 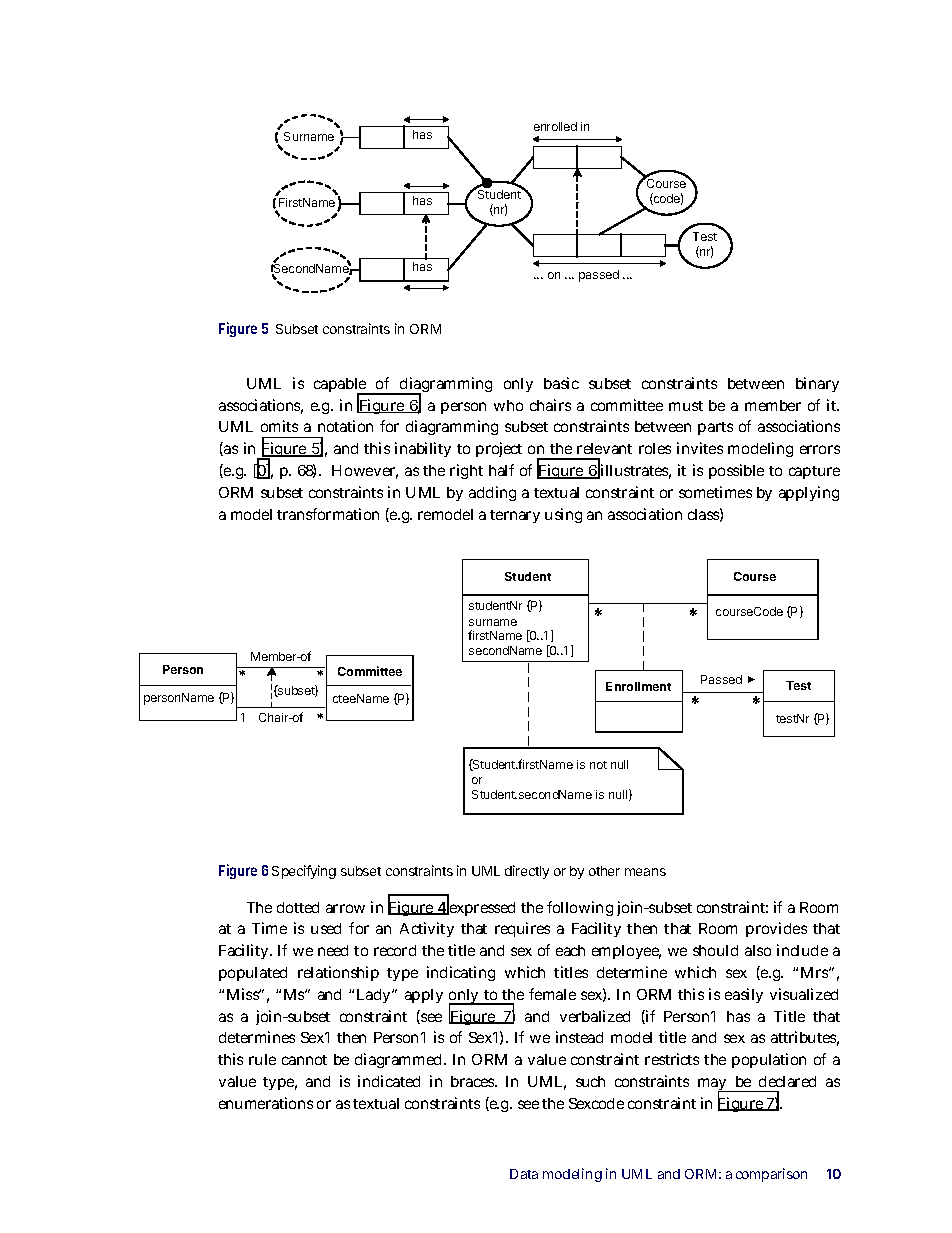 What do you see at coordinates (524, 1174) in the screenshot?
I see `Data` at bounding box center [524, 1174].
